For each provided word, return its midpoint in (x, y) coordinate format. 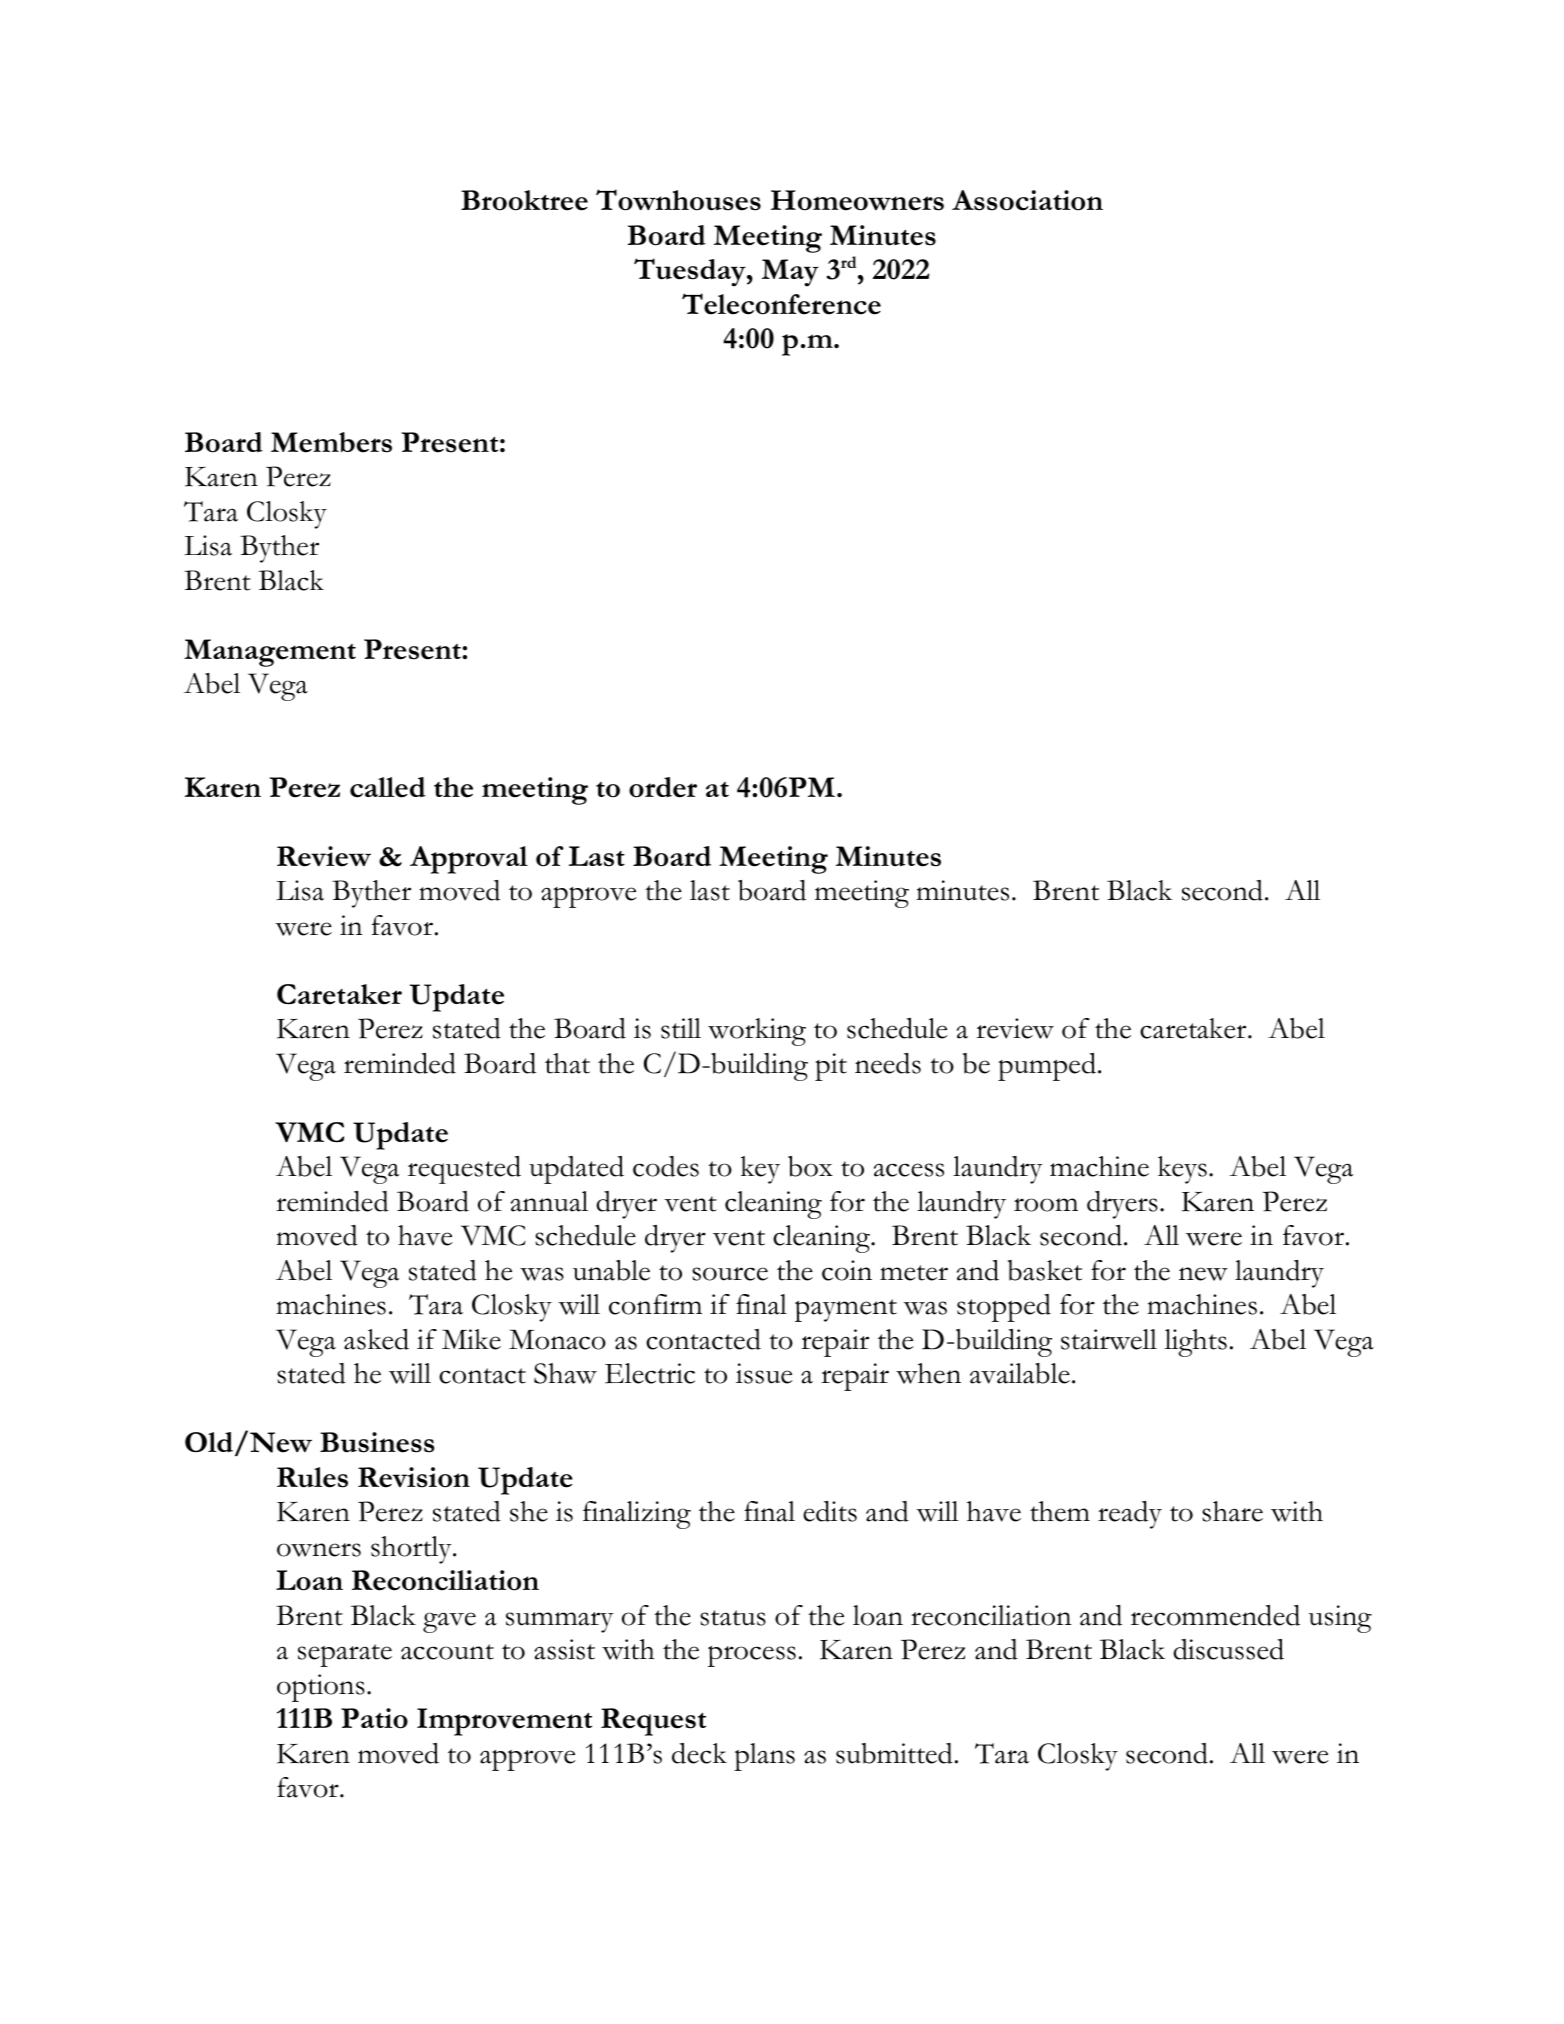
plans (764, 1757)
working (757, 1032)
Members (331, 442)
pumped (1047, 1067)
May (790, 273)
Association (1027, 200)
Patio (374, 1718)
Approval (469, 860)
